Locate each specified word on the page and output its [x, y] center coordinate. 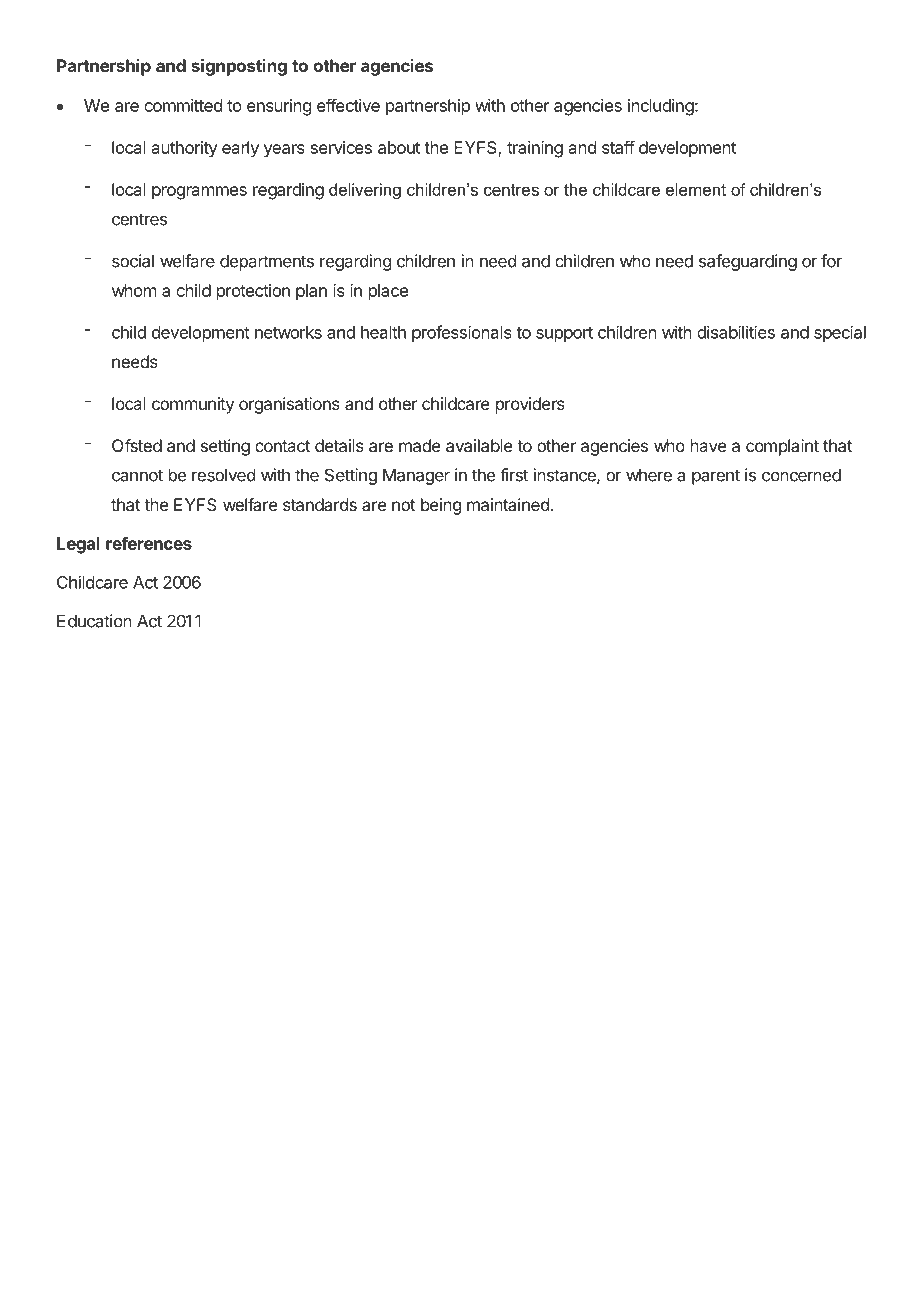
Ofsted [137, 445]
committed [183, 105]
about [399, 147]
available [479, 445]
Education [94, 621]
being [441, 506]
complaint [782, 447]
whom [134, 290]
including [661, 107]
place [388, 292]
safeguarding [748, 262]
